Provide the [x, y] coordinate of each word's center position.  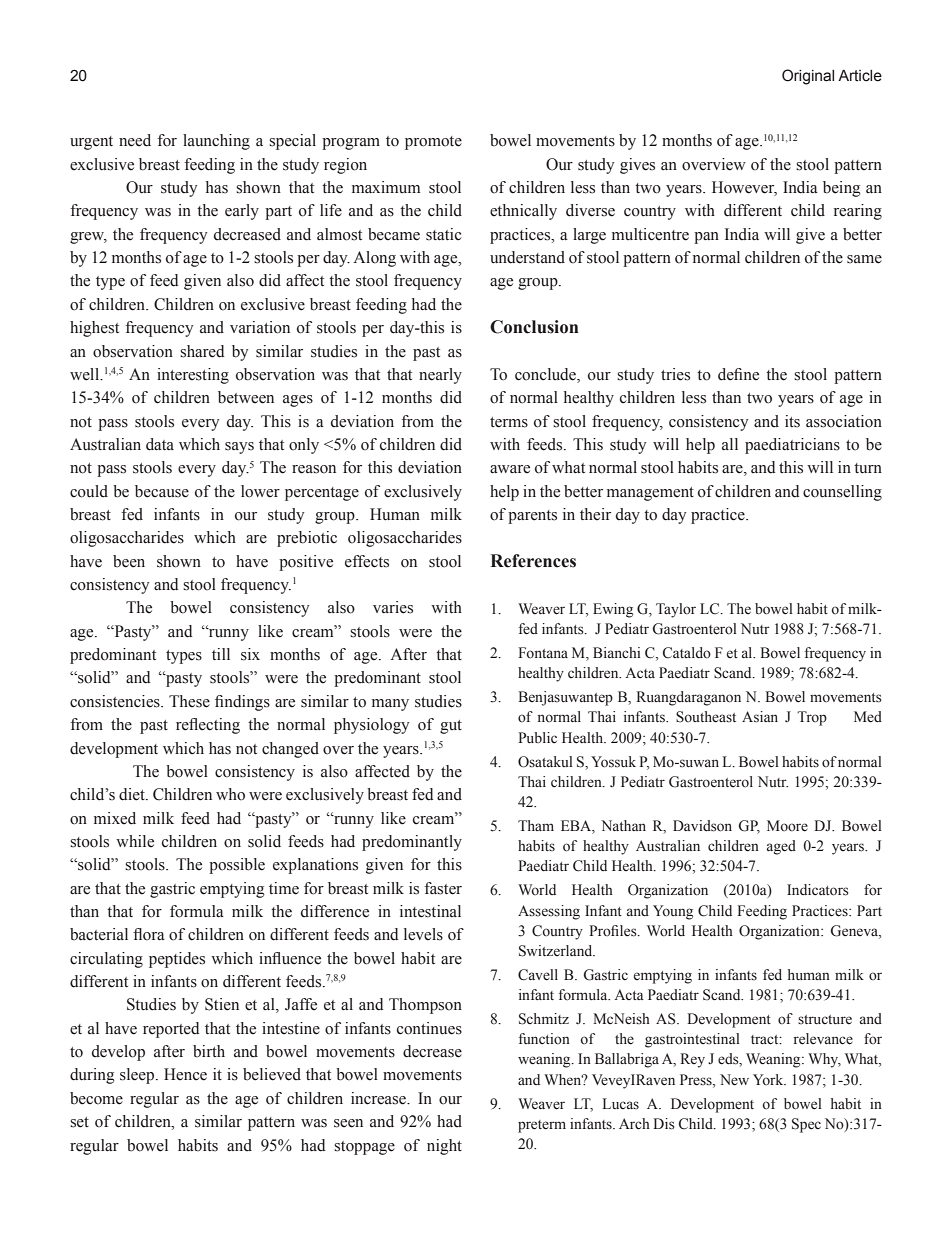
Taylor [676, 610]
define [738, 374]
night [444, 1147]
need [135, 140]
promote [433, 143]
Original [808, 77]
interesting [193, 376]
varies [393, 607]
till [221, 654]
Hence [185, 1074]
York [769, 1080]
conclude [546, 375]
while [135, 841]
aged [781, 847]
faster [443, 888]
